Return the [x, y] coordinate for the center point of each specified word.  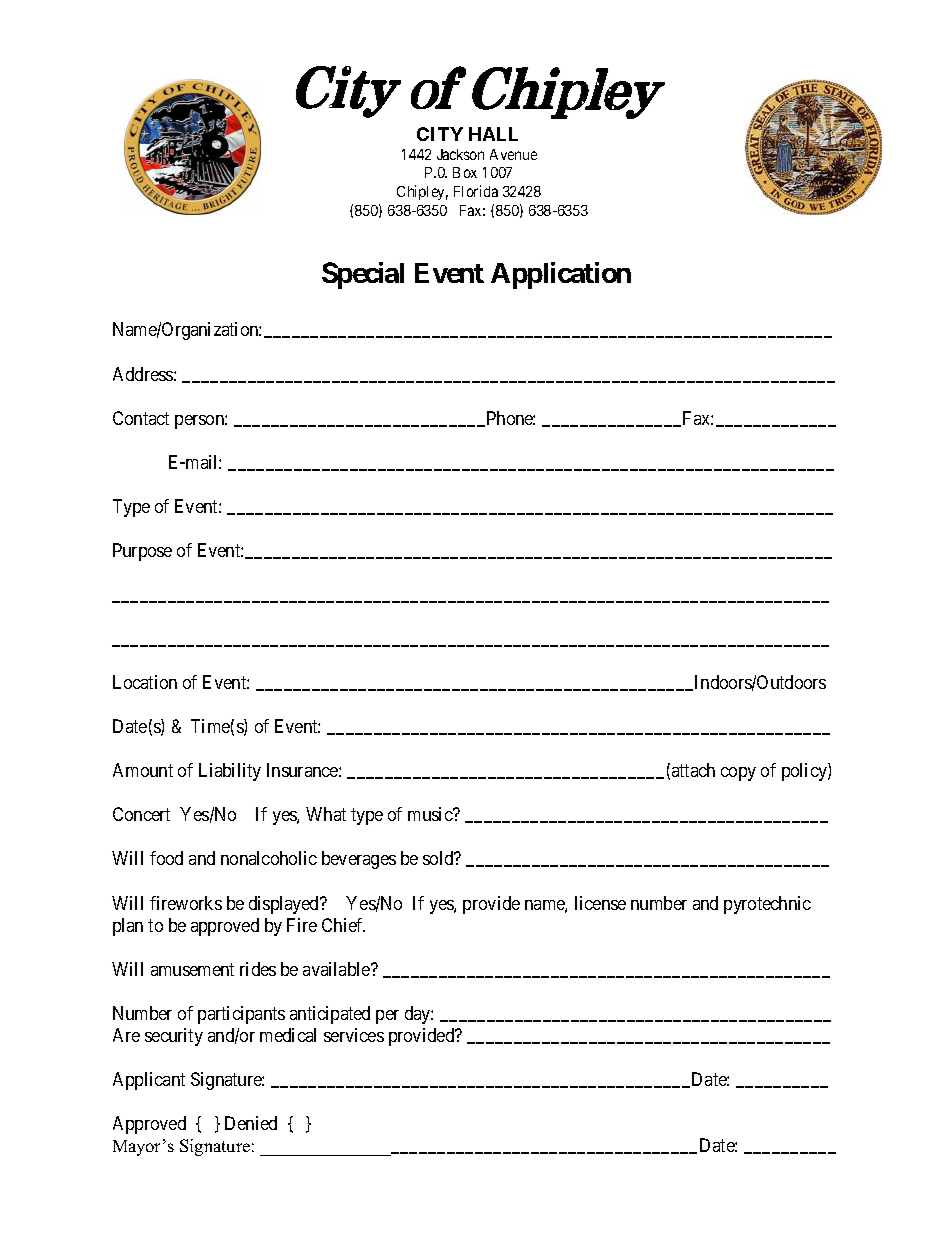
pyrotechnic [767, 905]
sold [439, 858]
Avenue [513, 154]
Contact [141, 418]
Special [363, 275]
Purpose [142, 552]
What [326, 814]
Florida [476, 191]
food [166, 858]
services [354, 1035]
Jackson [460, 154]
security [174, 1037]
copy [738, 774]
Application [561, 275]
